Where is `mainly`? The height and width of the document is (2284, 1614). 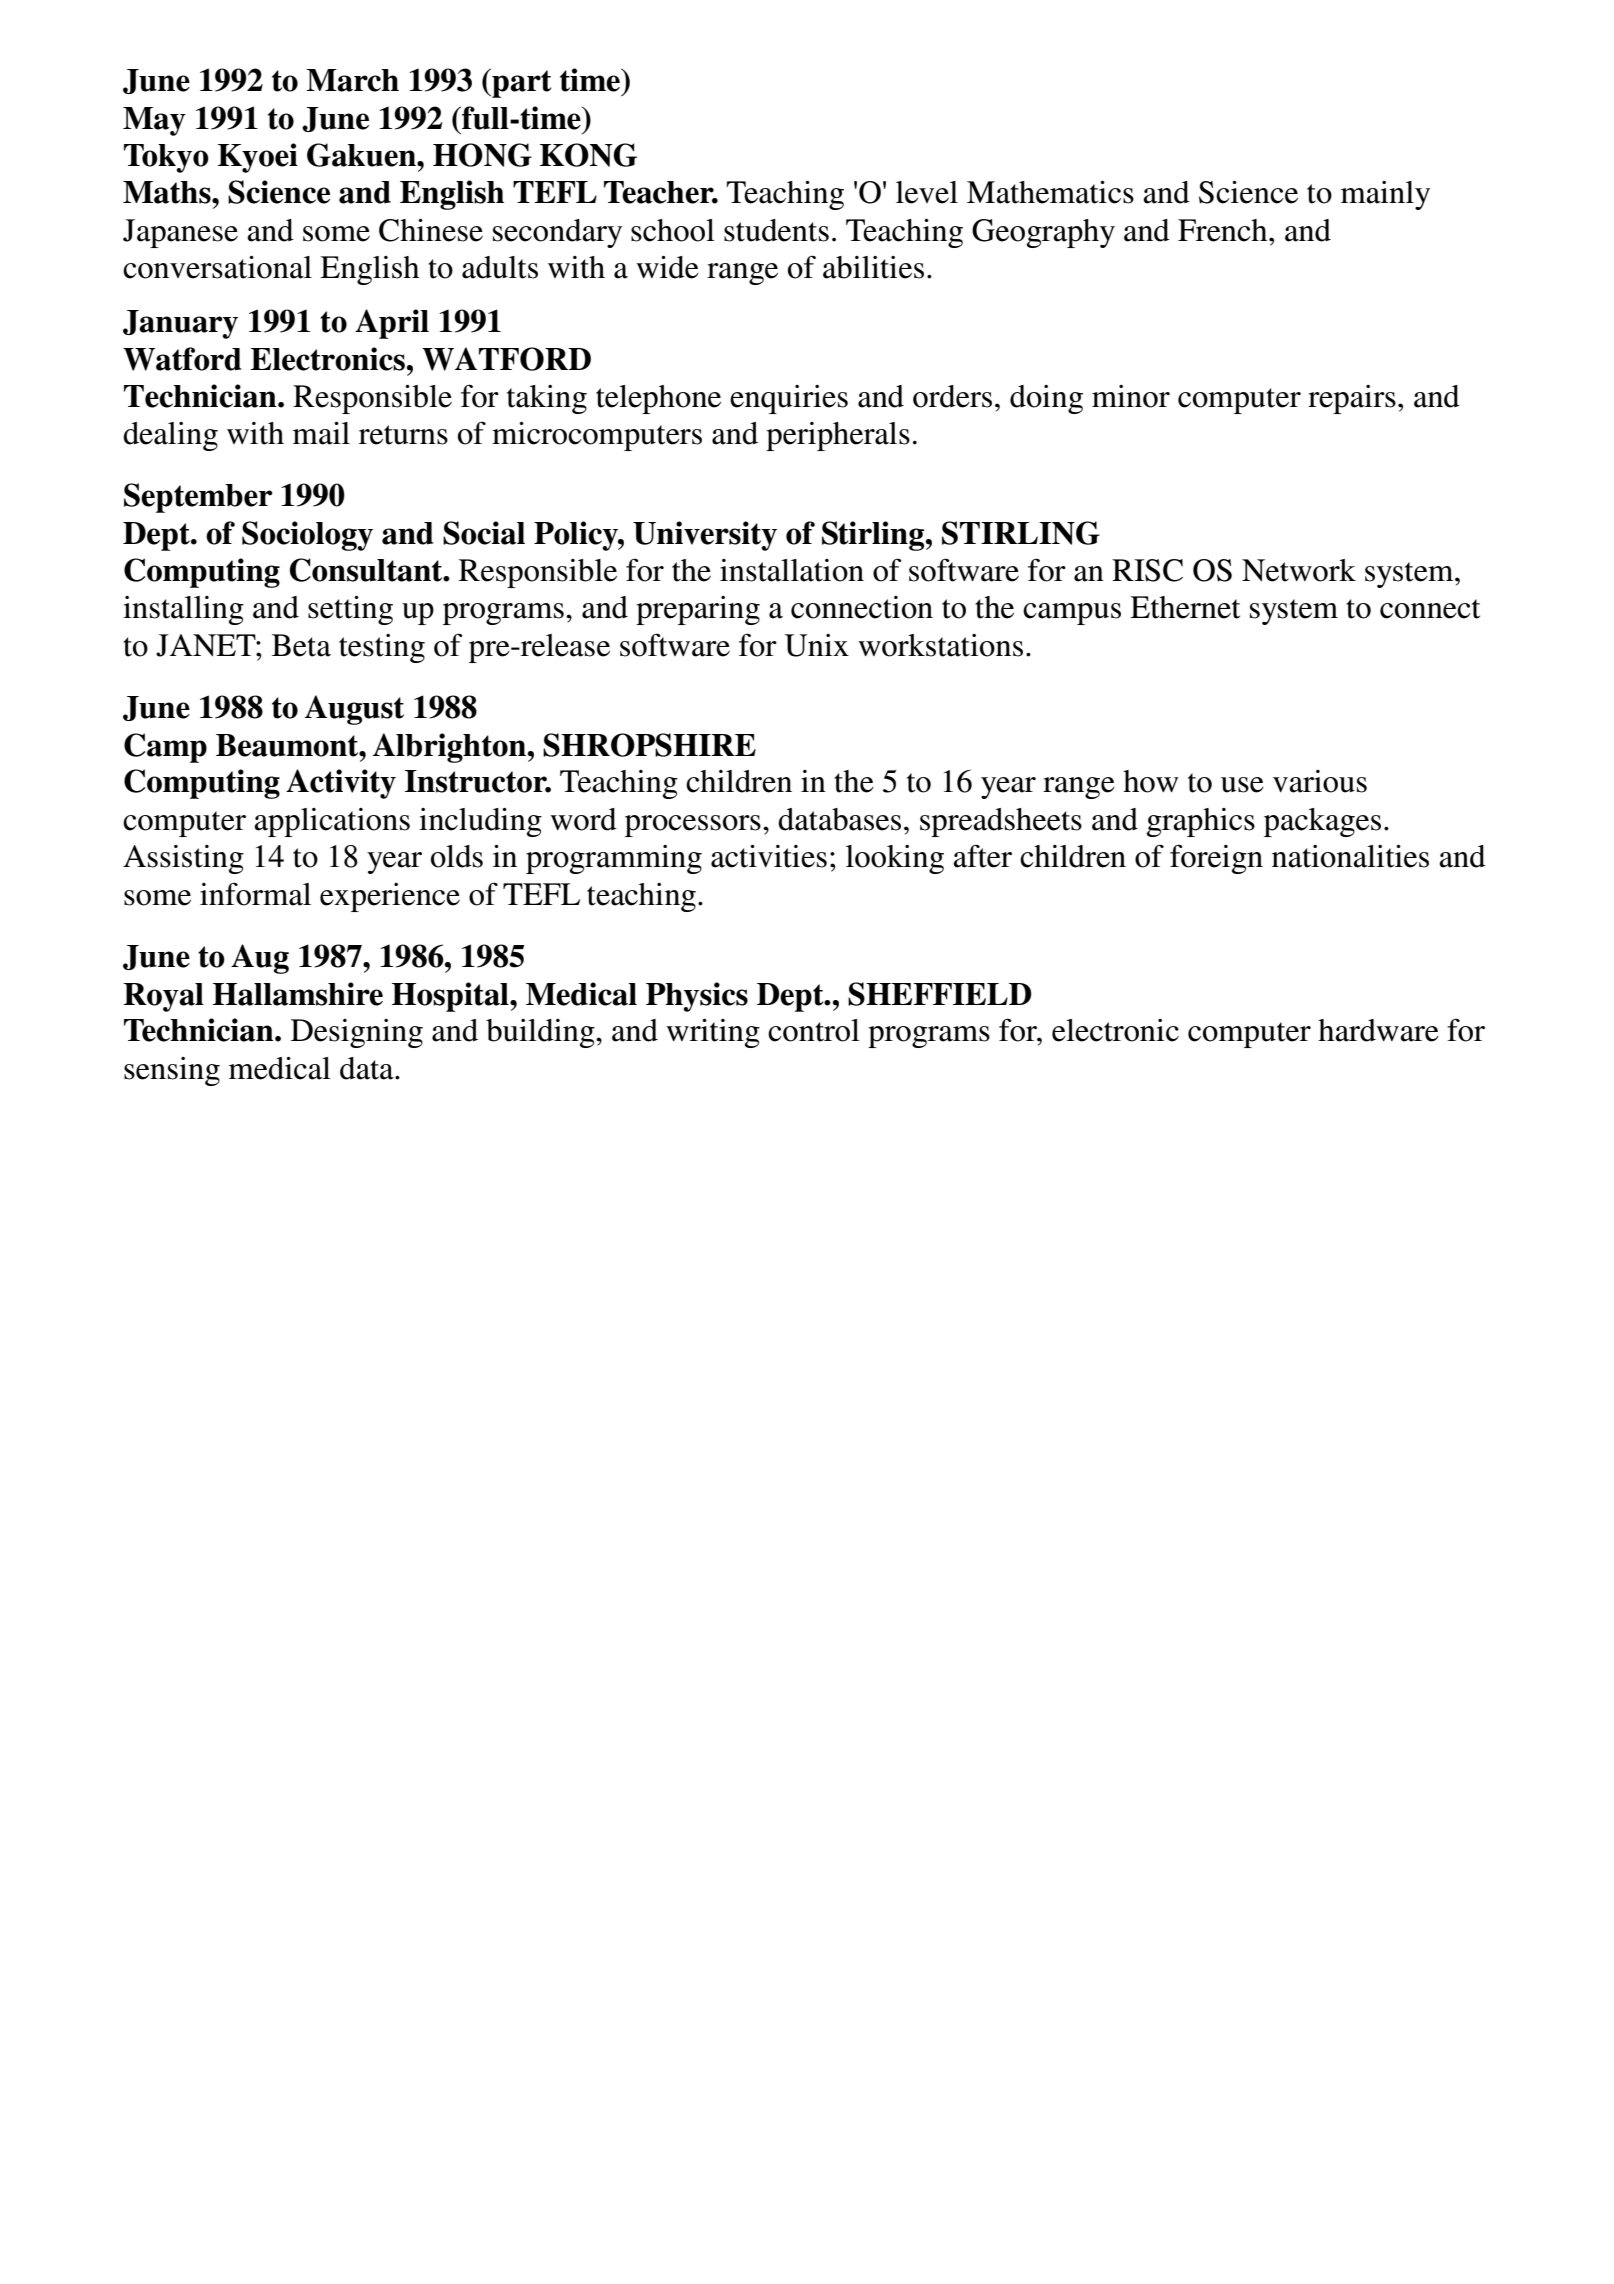
mainly is located at coordinates (1385, 195).
